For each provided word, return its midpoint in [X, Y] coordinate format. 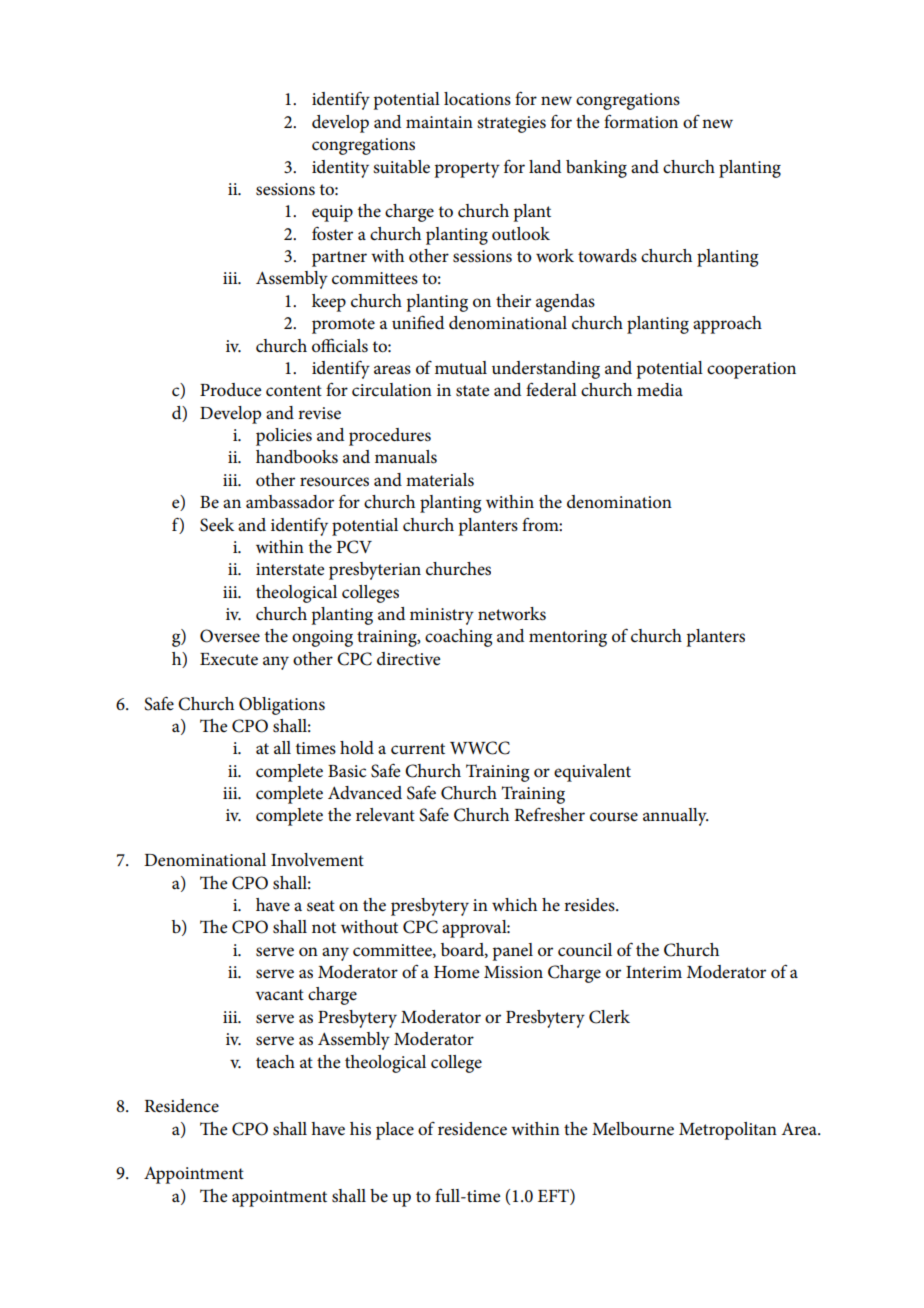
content [294, 391]
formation [641, 121]
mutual [461, 367]
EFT [554, 1195]
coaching [458, 638]
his [360, 1129]
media [660, 390]
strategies [511, 124]
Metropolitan [728, 1131]
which [514, 905]
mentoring [568, 638]
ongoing [322, 638]
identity [340, 169]
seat [321, 906]
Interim [654, 972]
